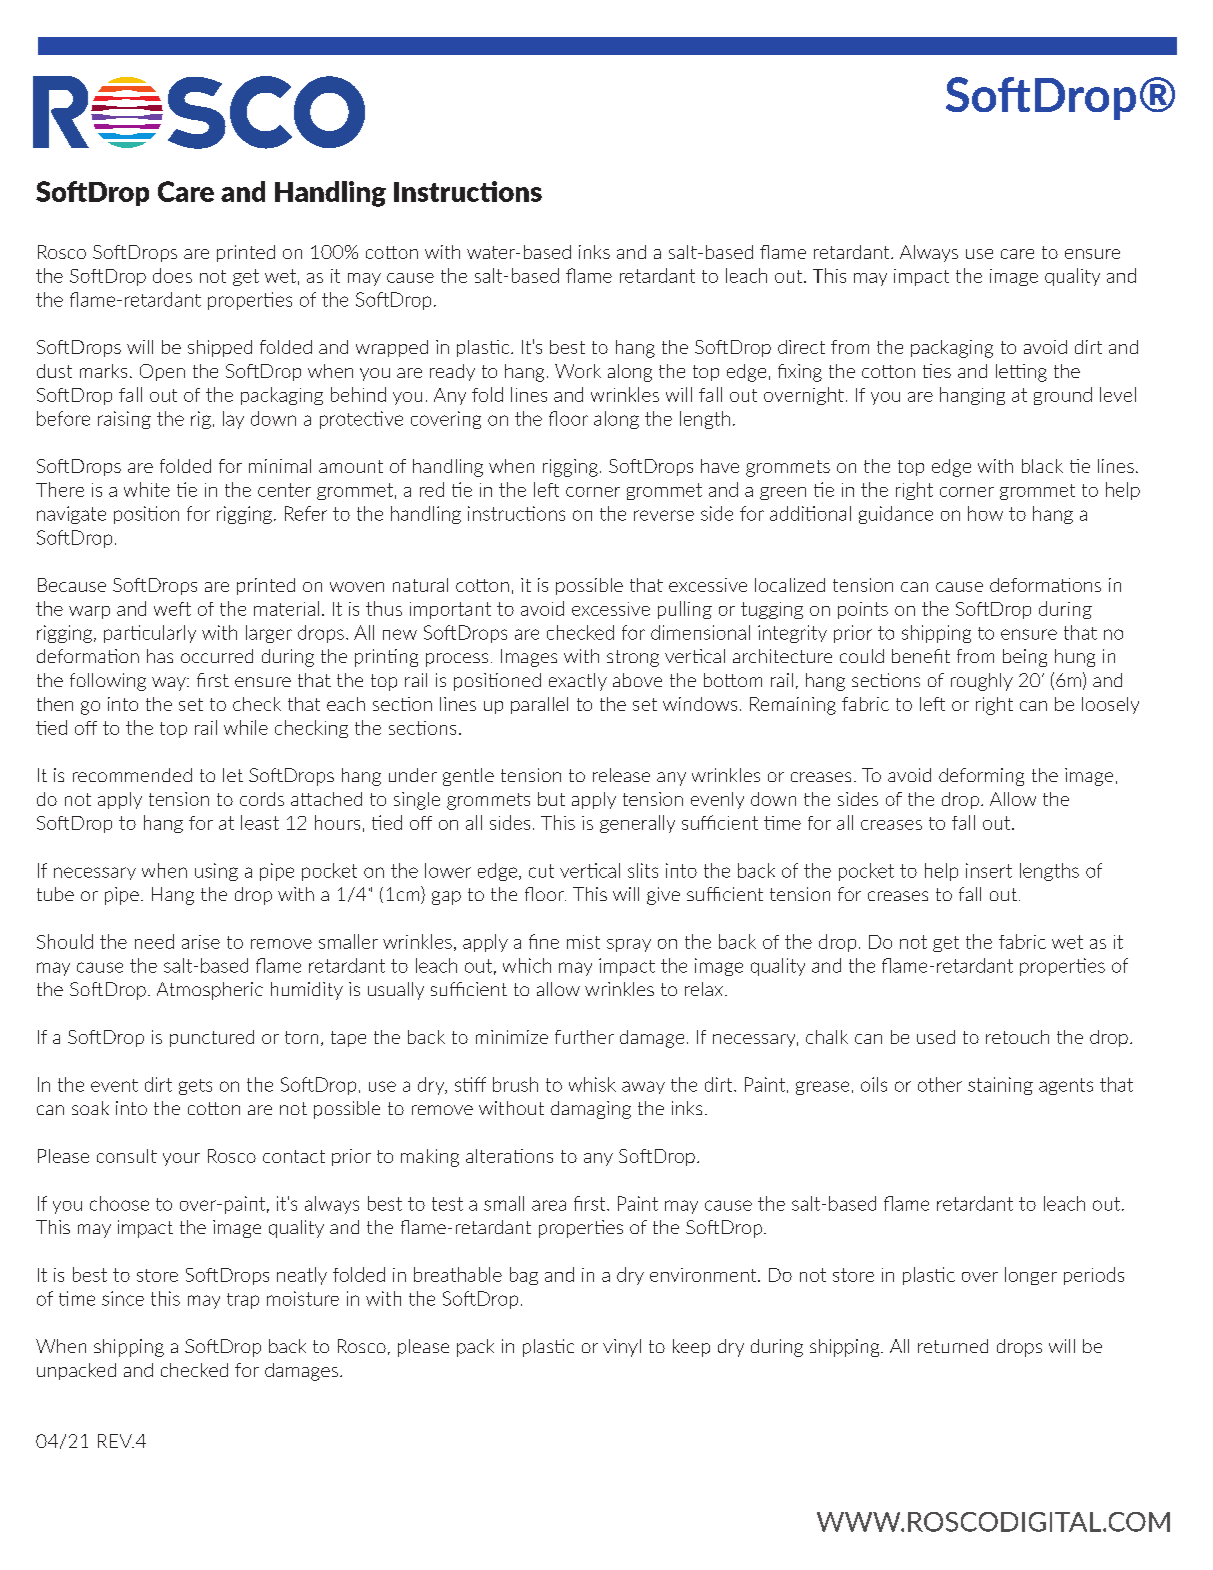 The image size is (1213, 1570). Describe the element at coordinates (1021, 373) in the image. I see `letting` at that location.
